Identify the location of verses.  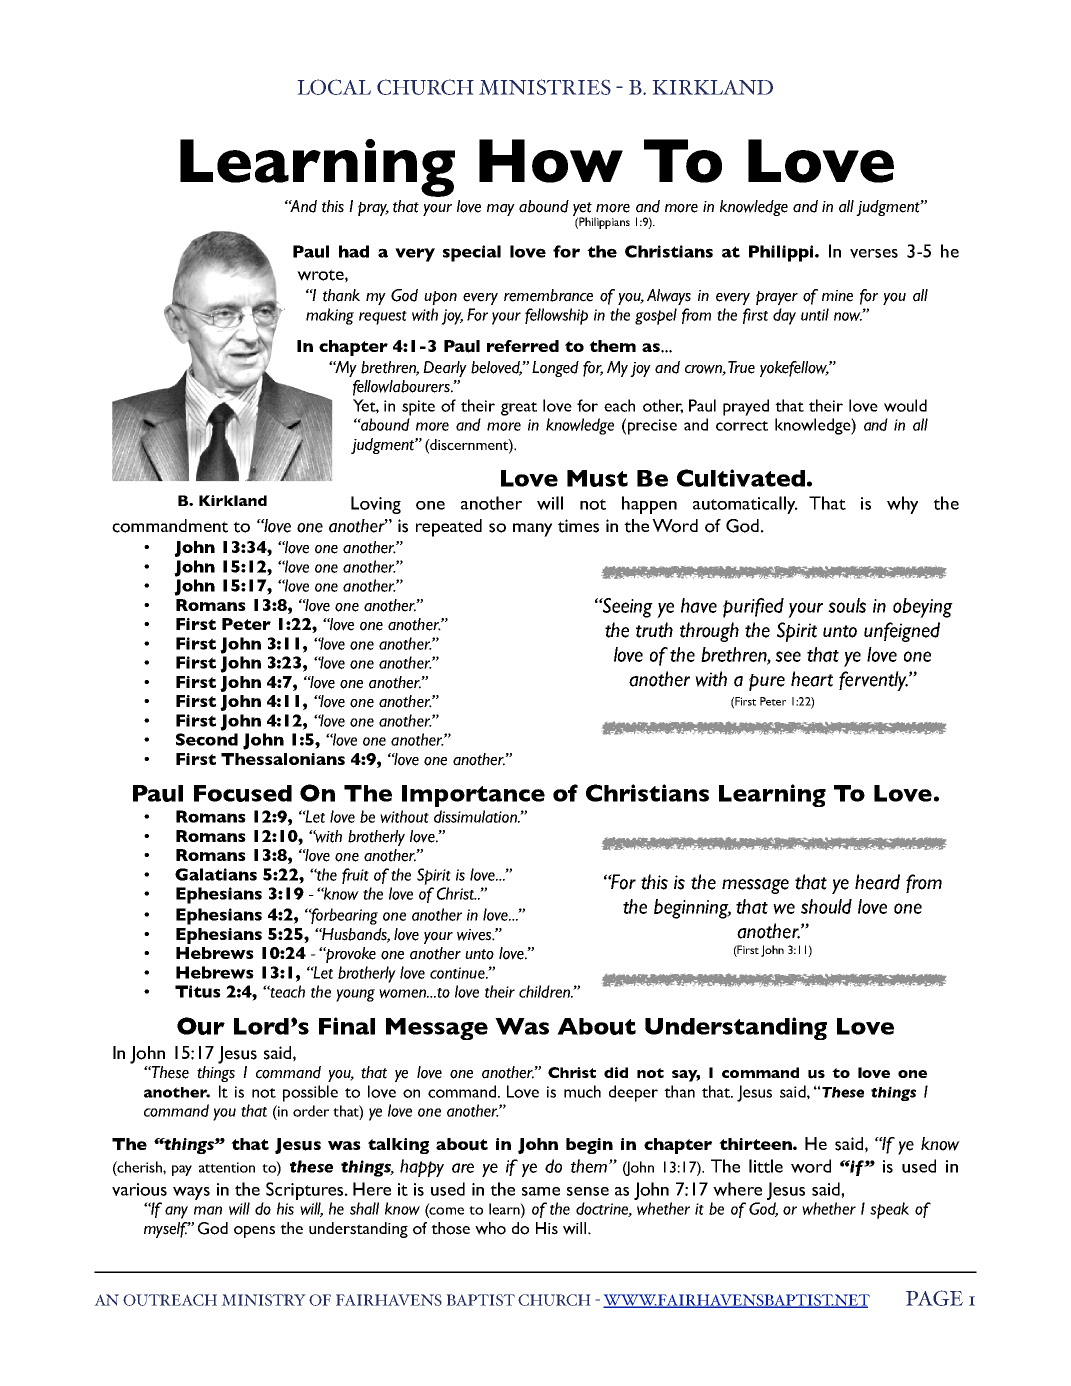
(874, 253).
